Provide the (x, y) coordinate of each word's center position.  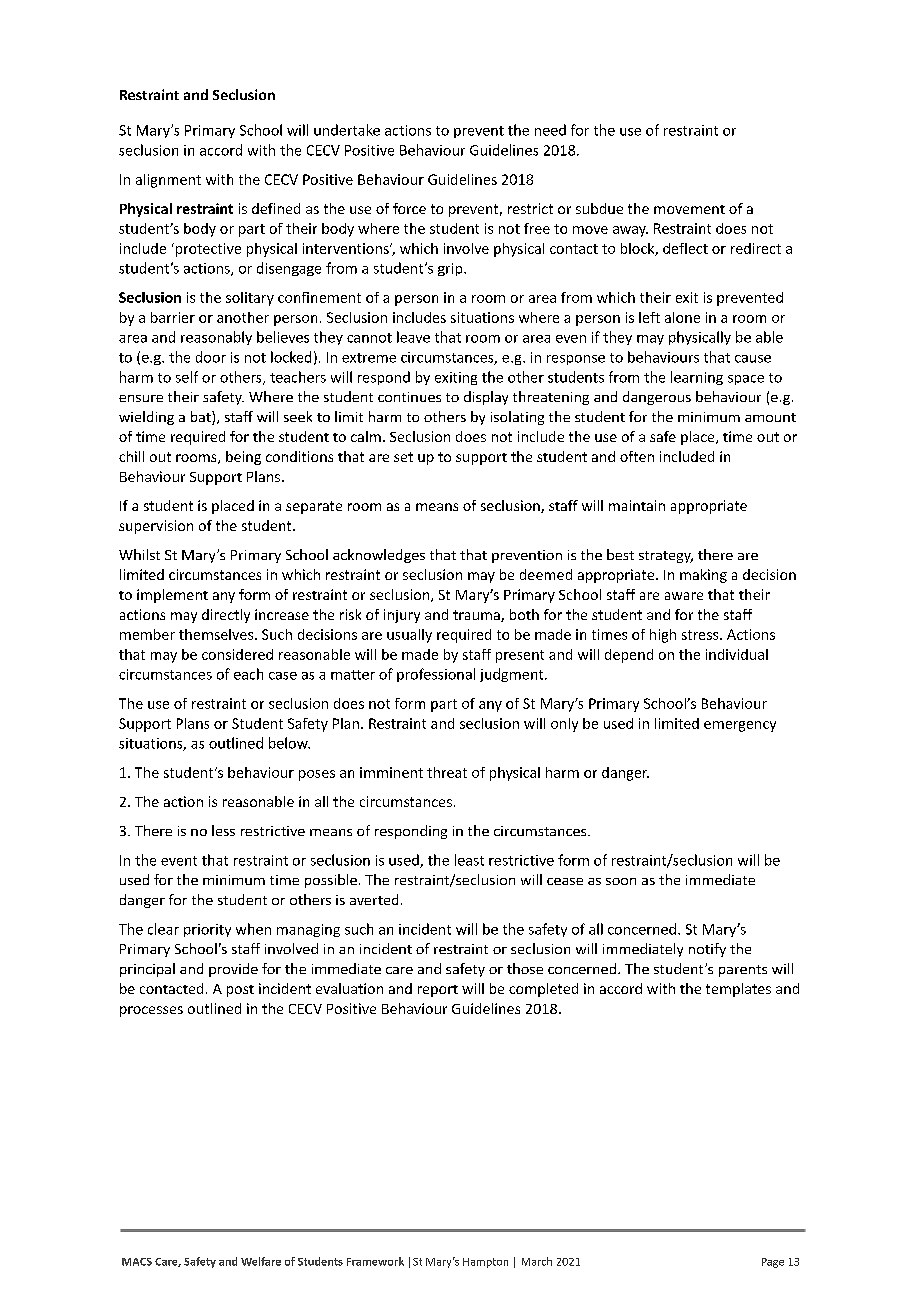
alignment (168, 181)
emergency (740, 726)
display (486, 398)
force (409, 208)
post (240, 991)
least (469, 860)
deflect (685, 248)
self (187, 377)
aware (684, 596)
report (438, 991)
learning (697, 378)
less (223, 830)
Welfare (261, 1261)
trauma (477, 616)
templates (738, 990)
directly (226, 616)
